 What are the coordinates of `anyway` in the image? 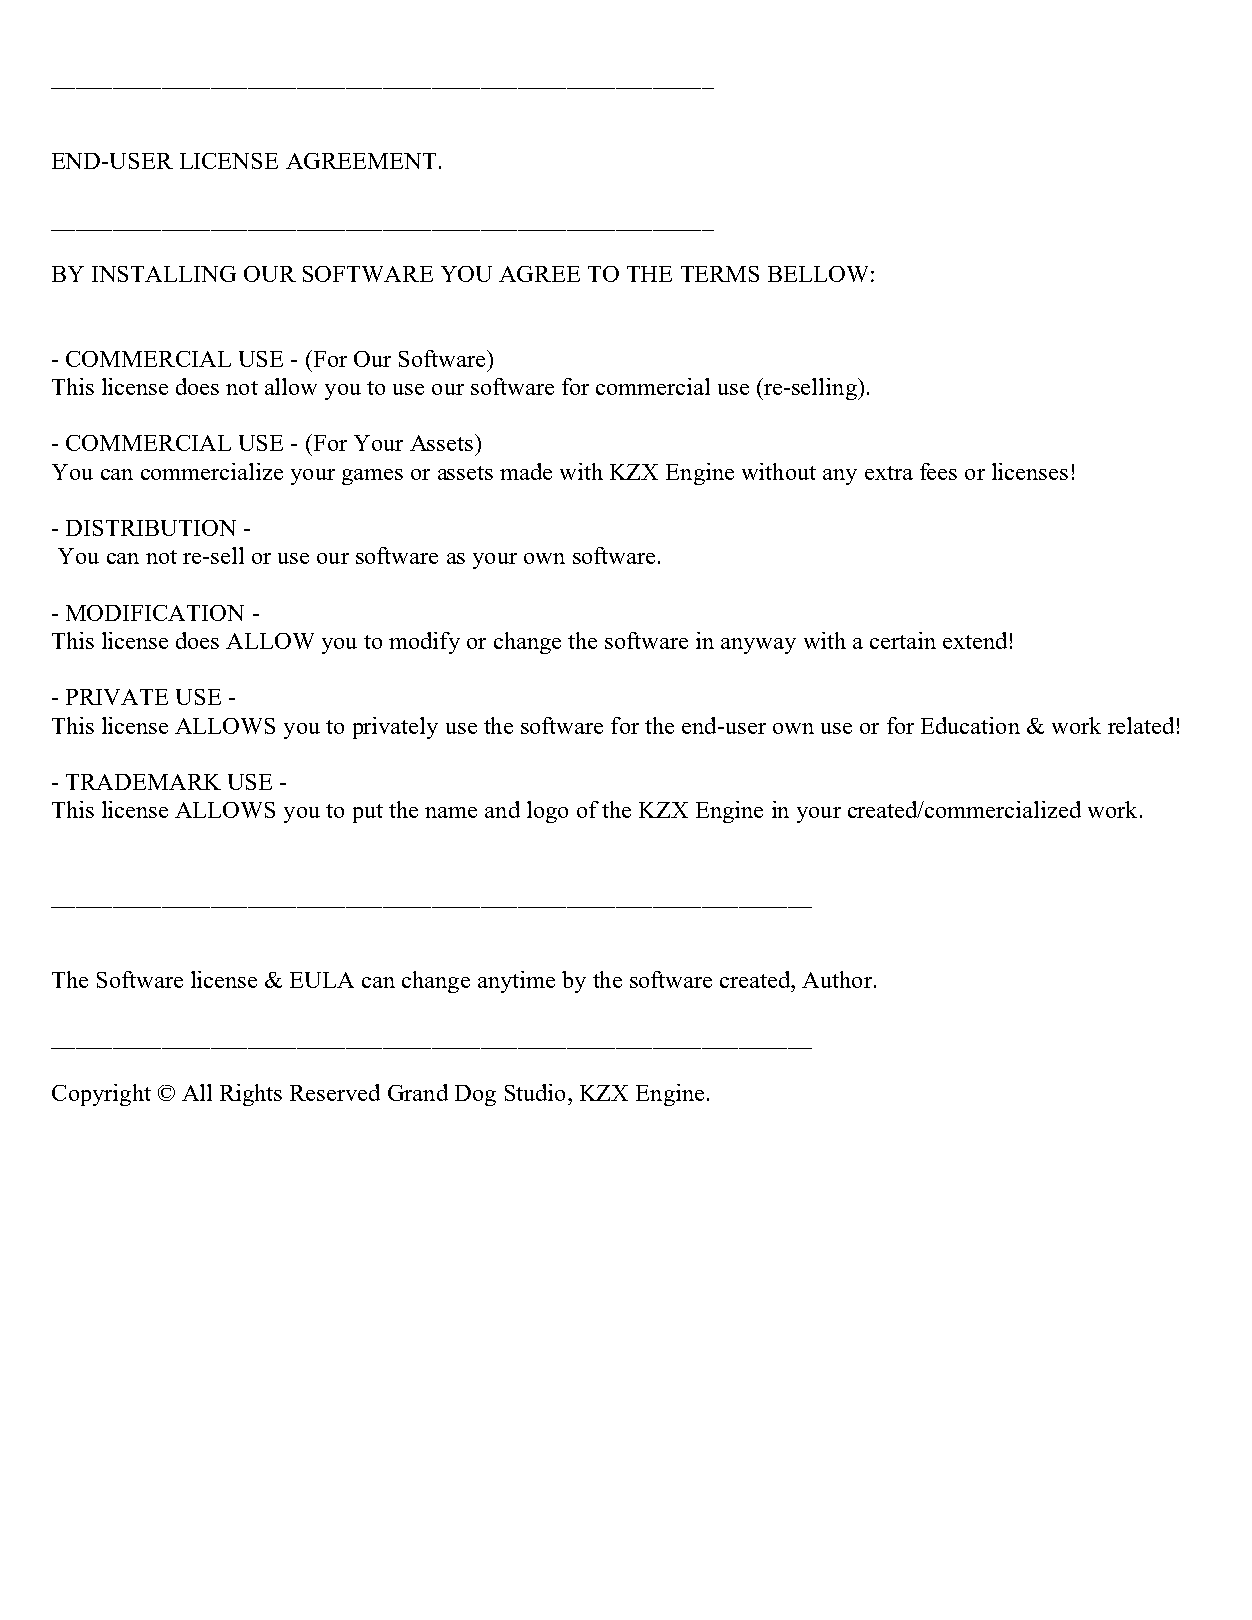 It's located at (758, 646).
